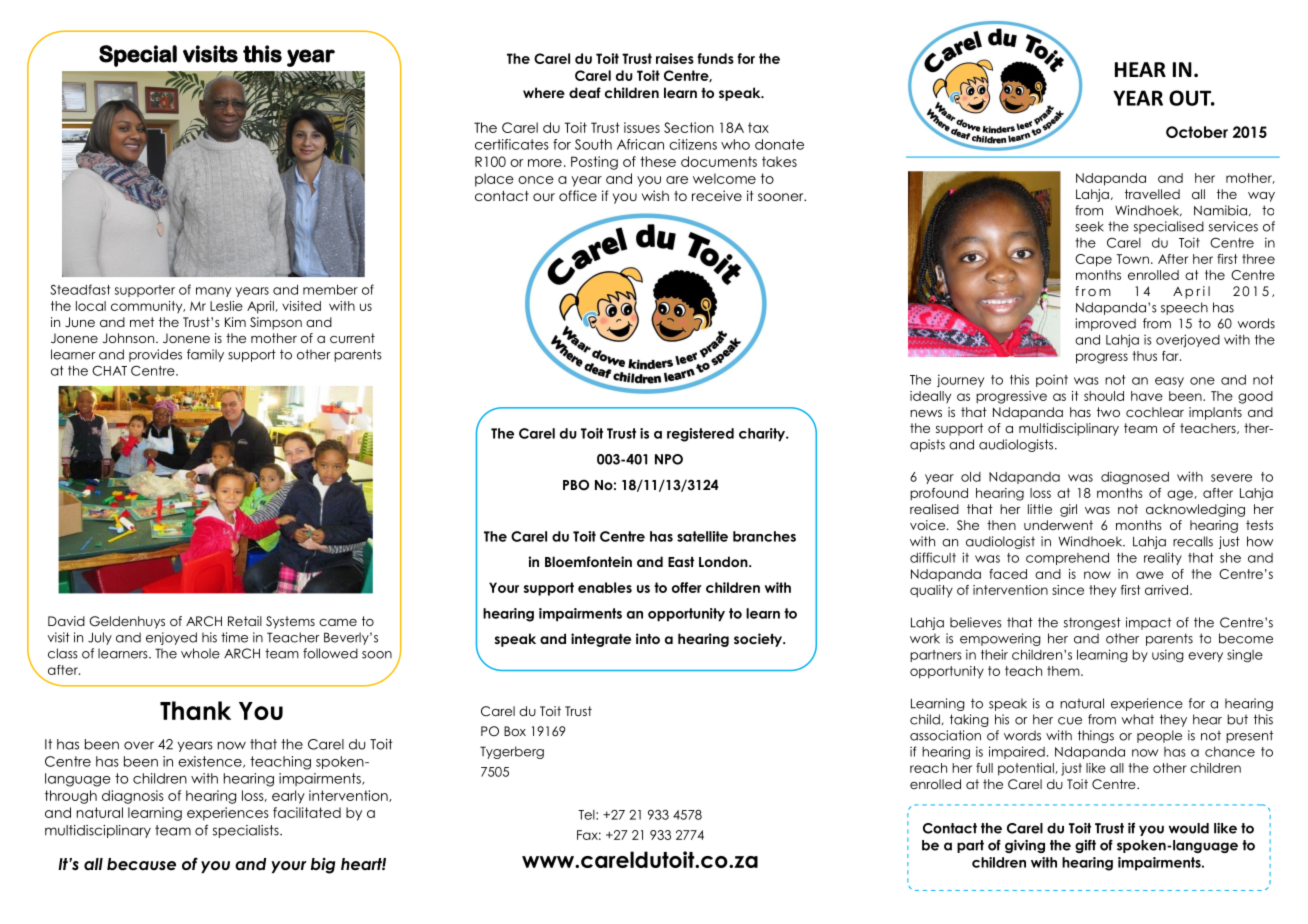 Image resolution: width=1308 pixels, height=924 pixels. What do you see at coordinates (195, 710) in the screenshot?
I see `Thank` at bounding box center [195, 710].
